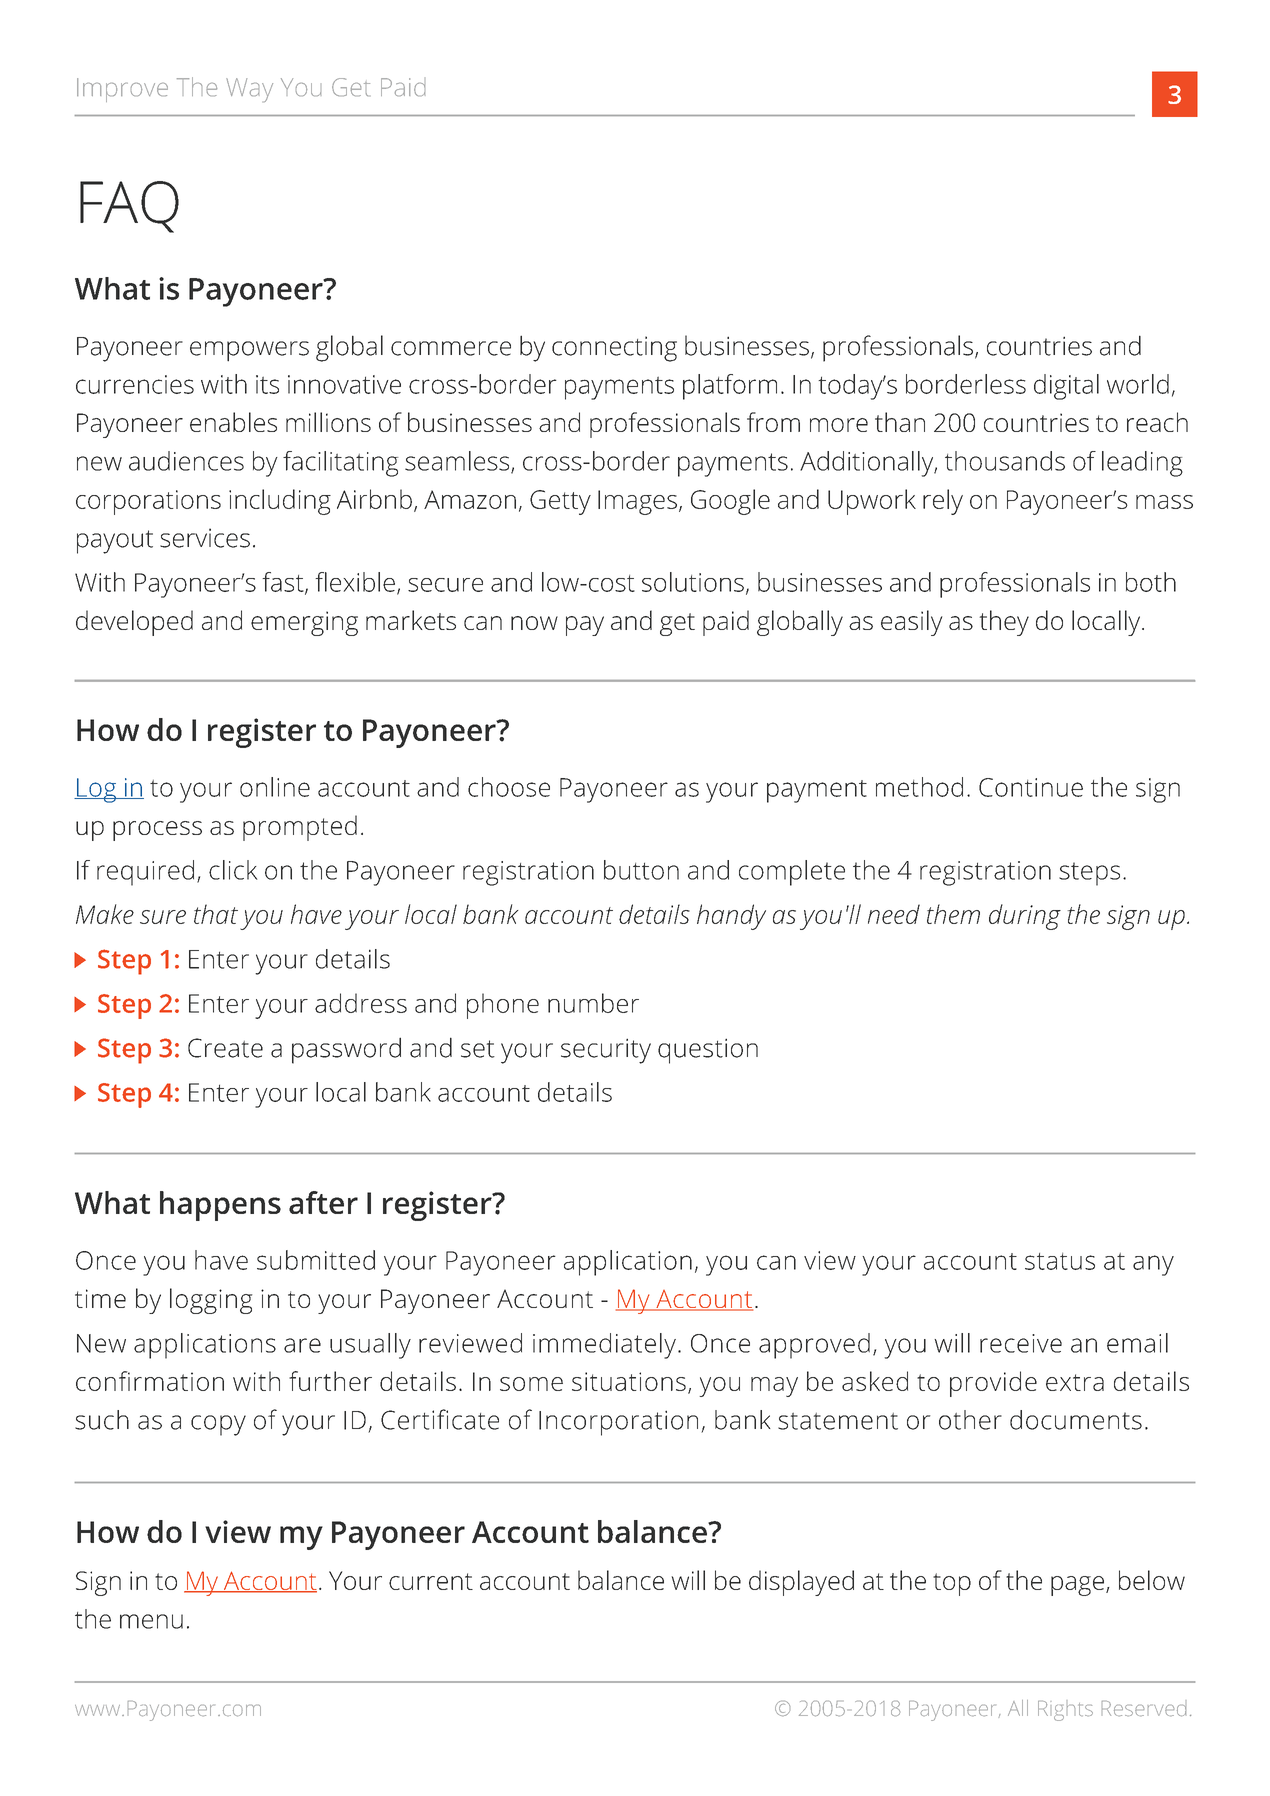 The height and width of the screenshot is (1796, 1270). I want to click on menu, so click(151, 1621).
